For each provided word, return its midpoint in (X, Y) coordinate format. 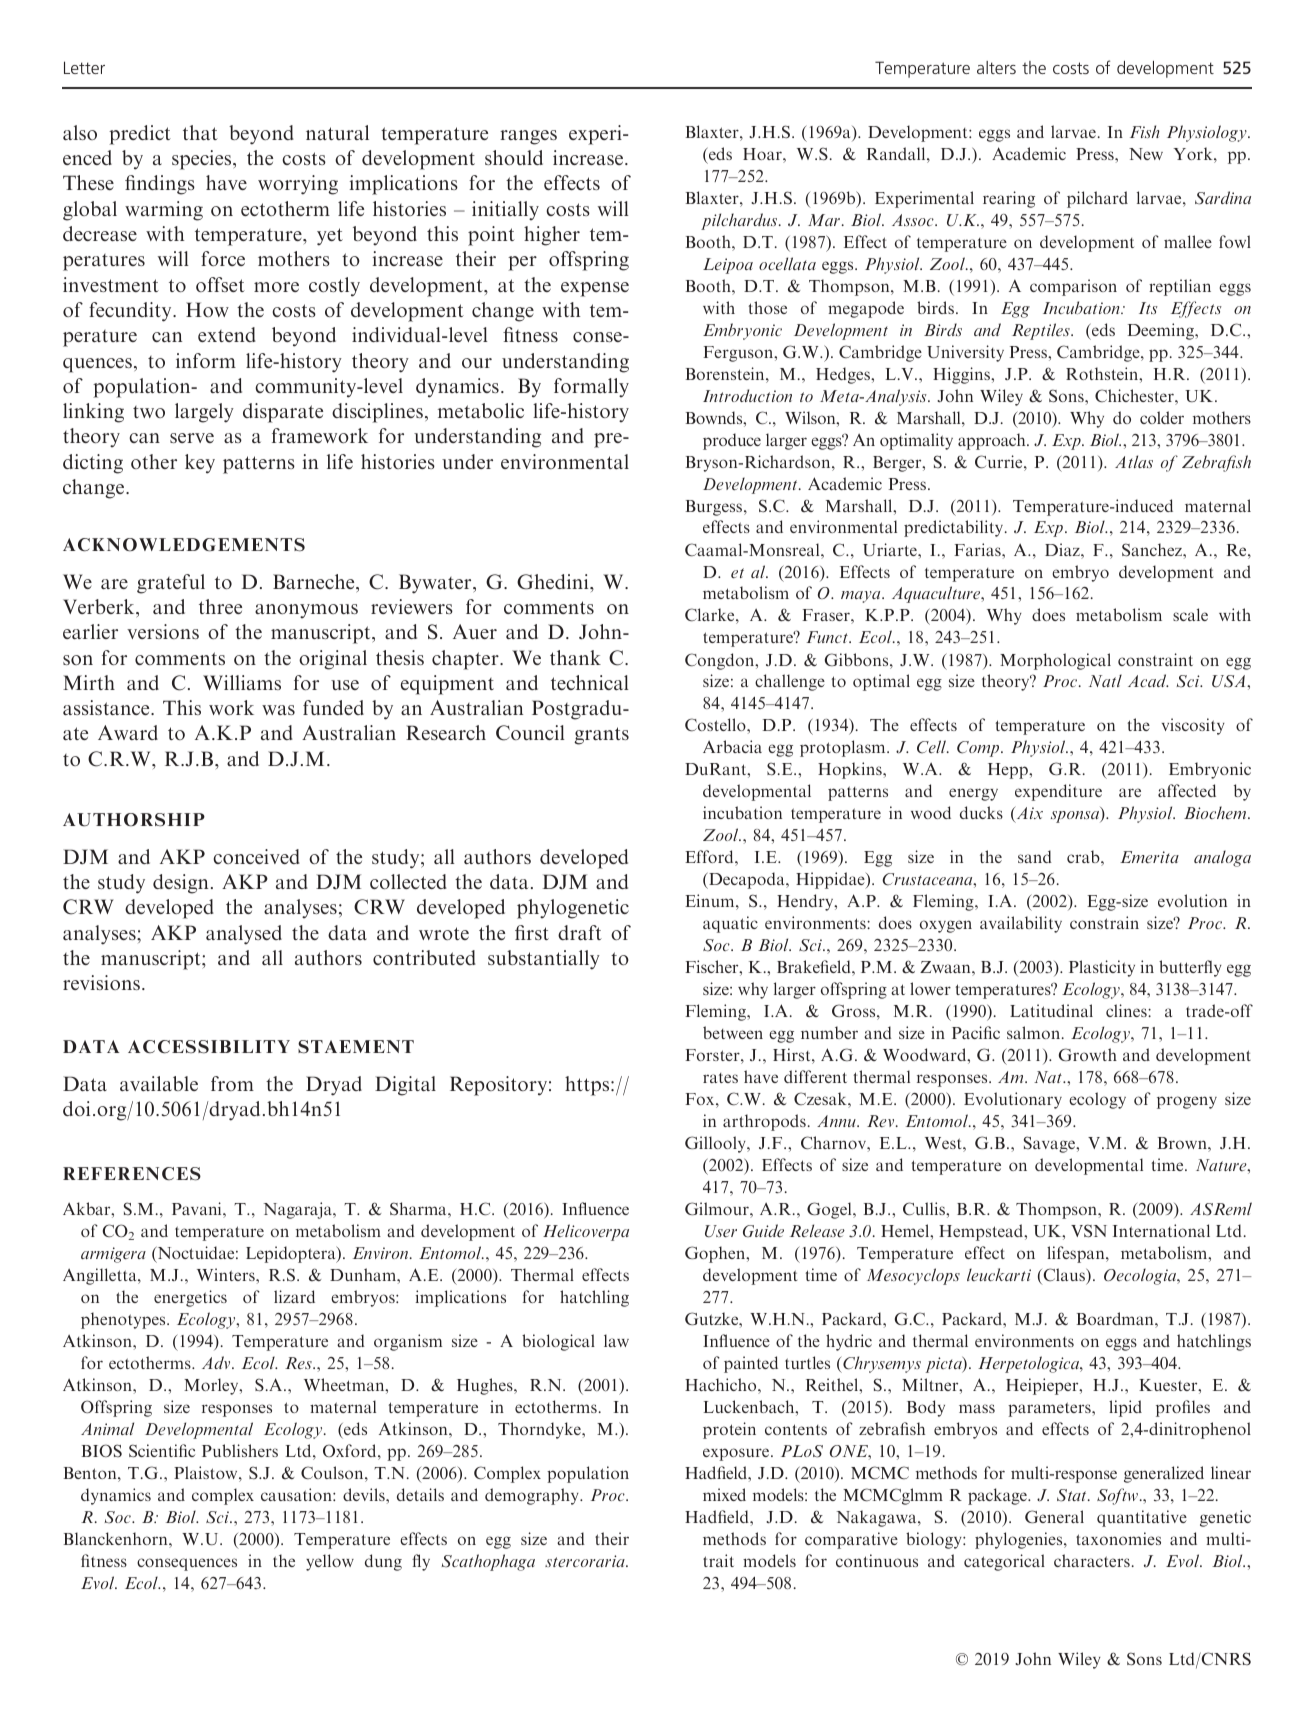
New (1146, 154)
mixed (724, 1494)
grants (601, 736)
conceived (256, 856)
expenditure (1058, 792)
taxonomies (1118, 1538)
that (200, 132)
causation (297, 1494)
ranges (528, 137)
